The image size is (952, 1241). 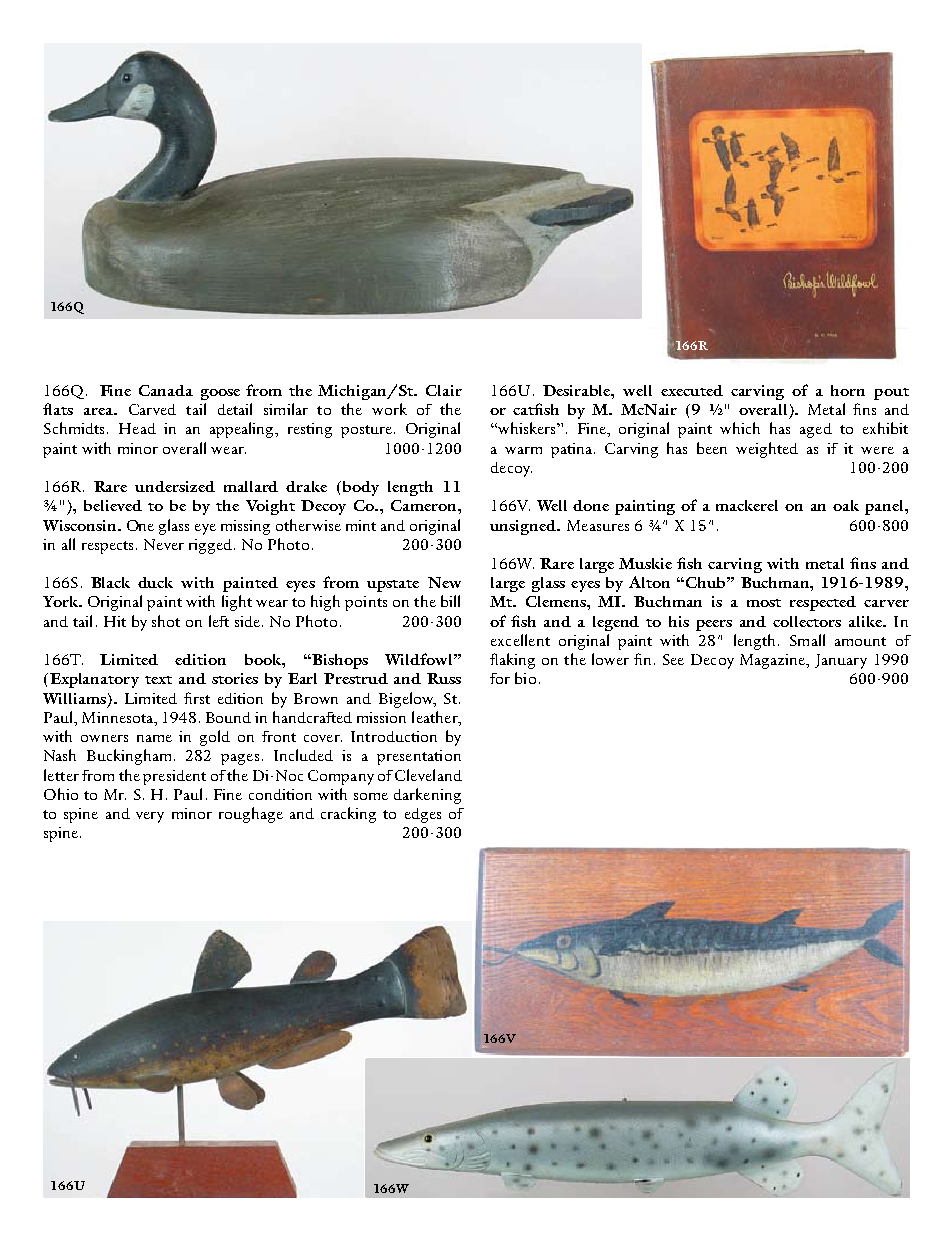 What do you see at coordinates (427, 796) in the document?
I see `darkening` at bounding box center [427, 796].
